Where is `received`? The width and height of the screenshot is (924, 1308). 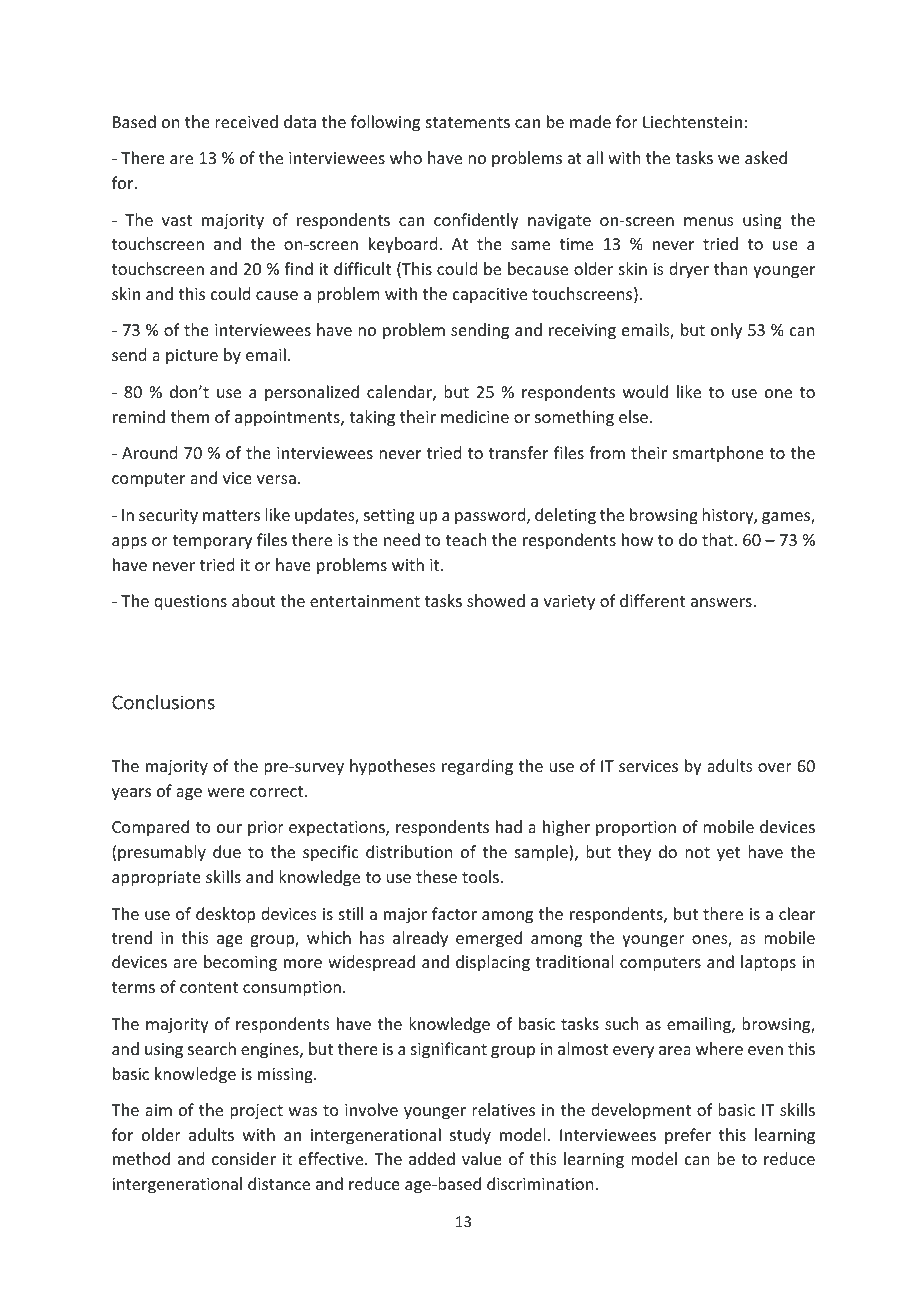
received is located at coordinates (246, 121).
